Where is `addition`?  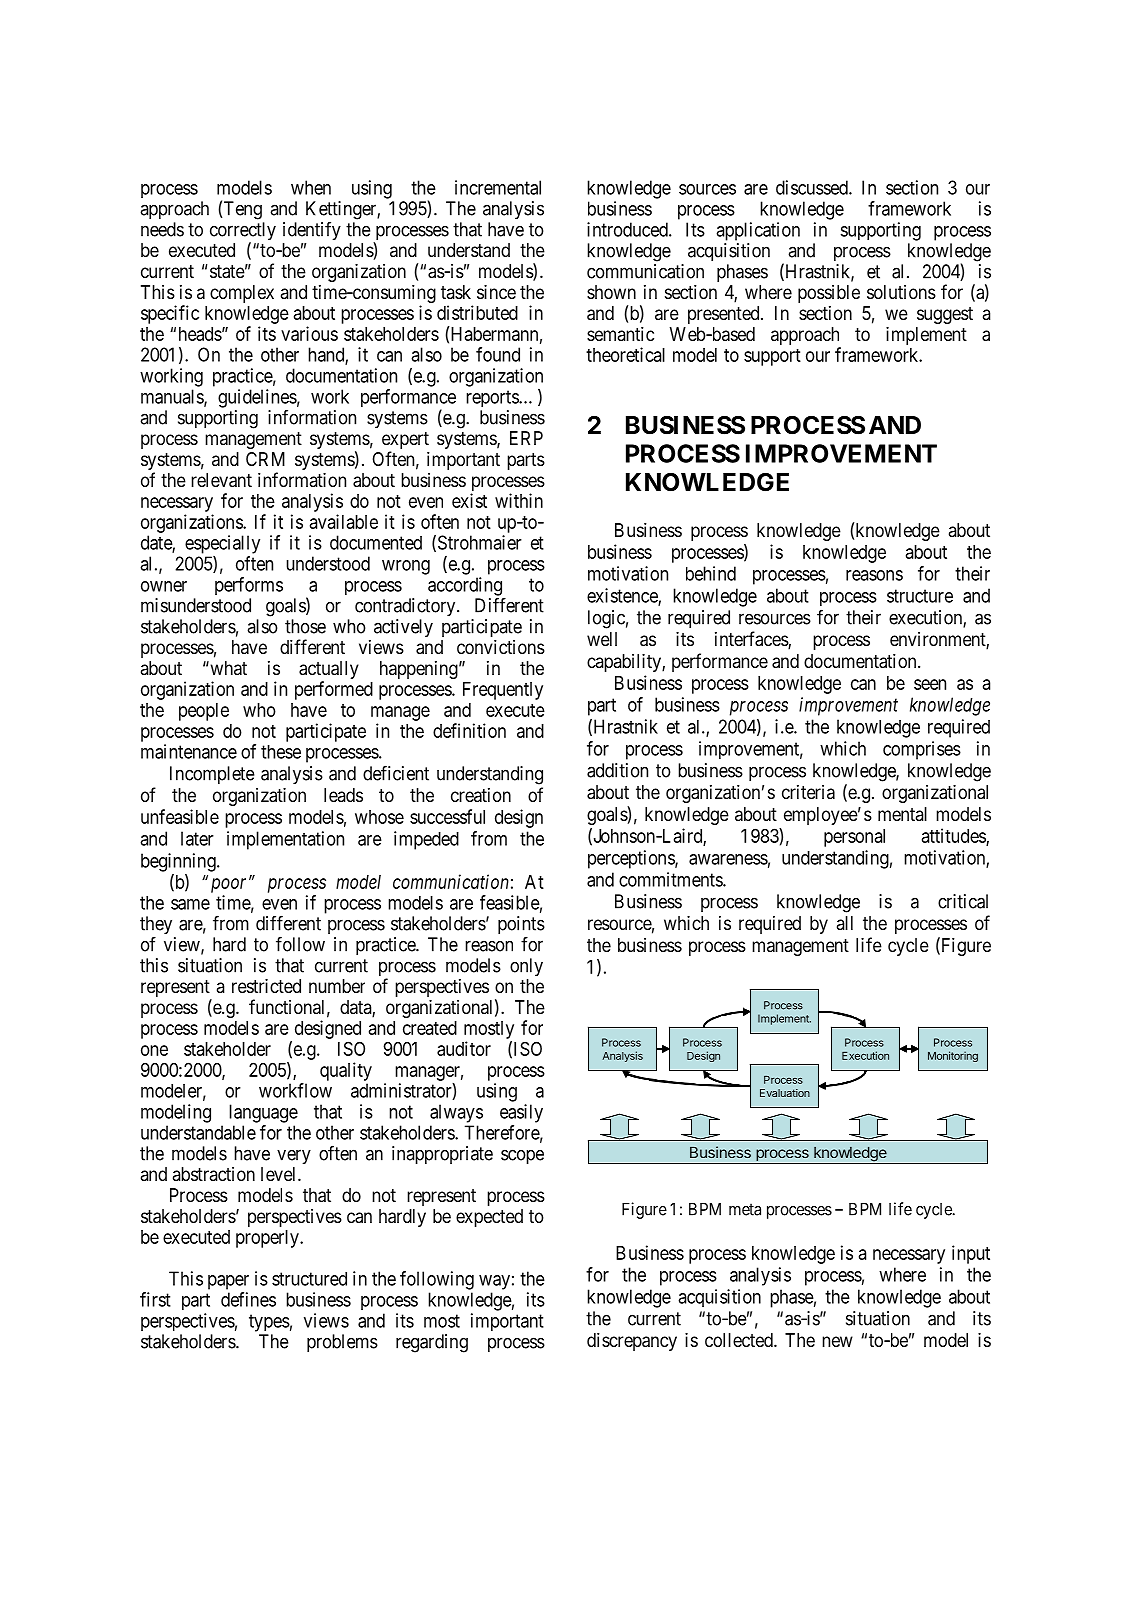
addition is located at coordinates (617, 770).
